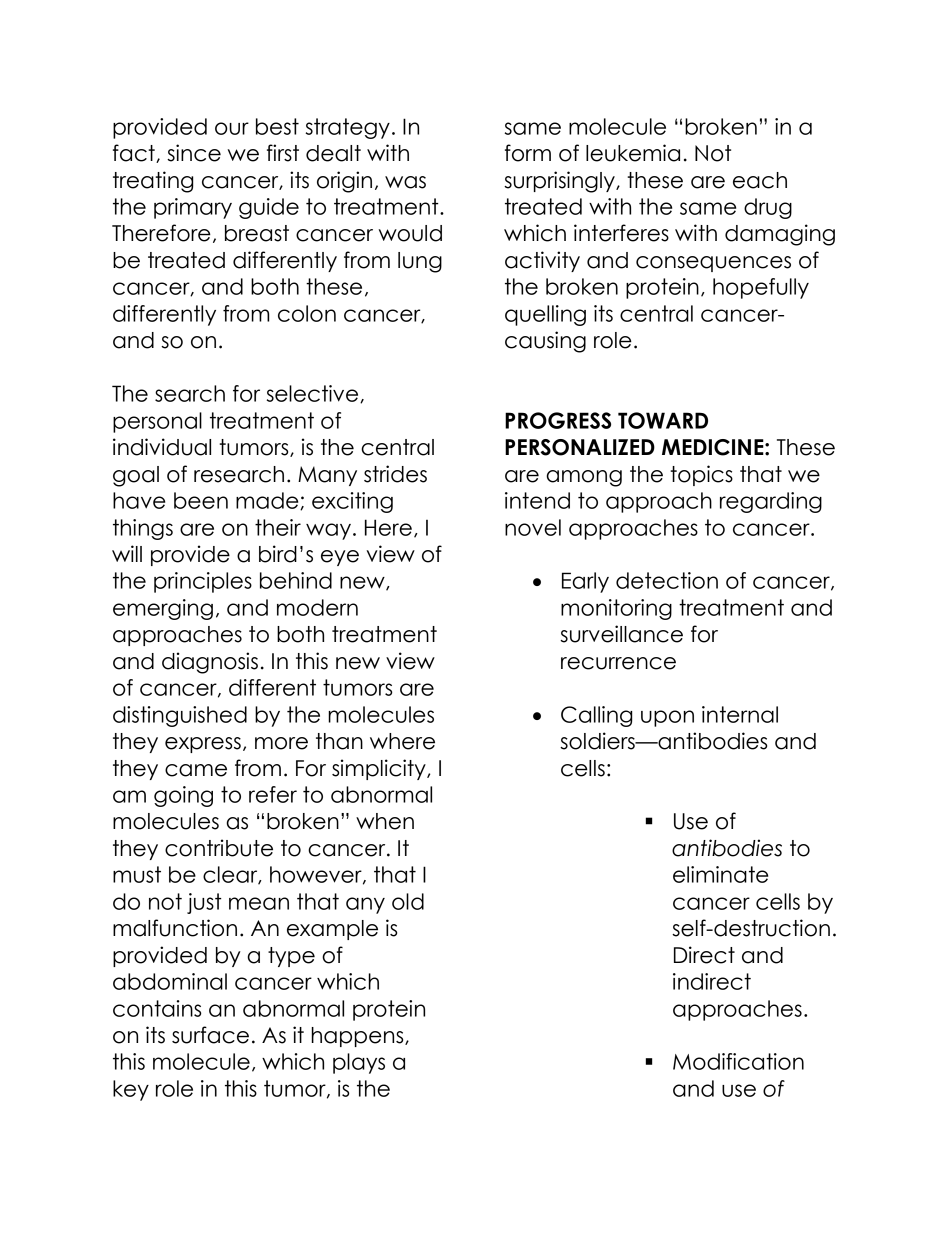 This image has width=952, height=1233. Describe the element at coordinates (340, 558) in the image. I see `eye` at that location.
